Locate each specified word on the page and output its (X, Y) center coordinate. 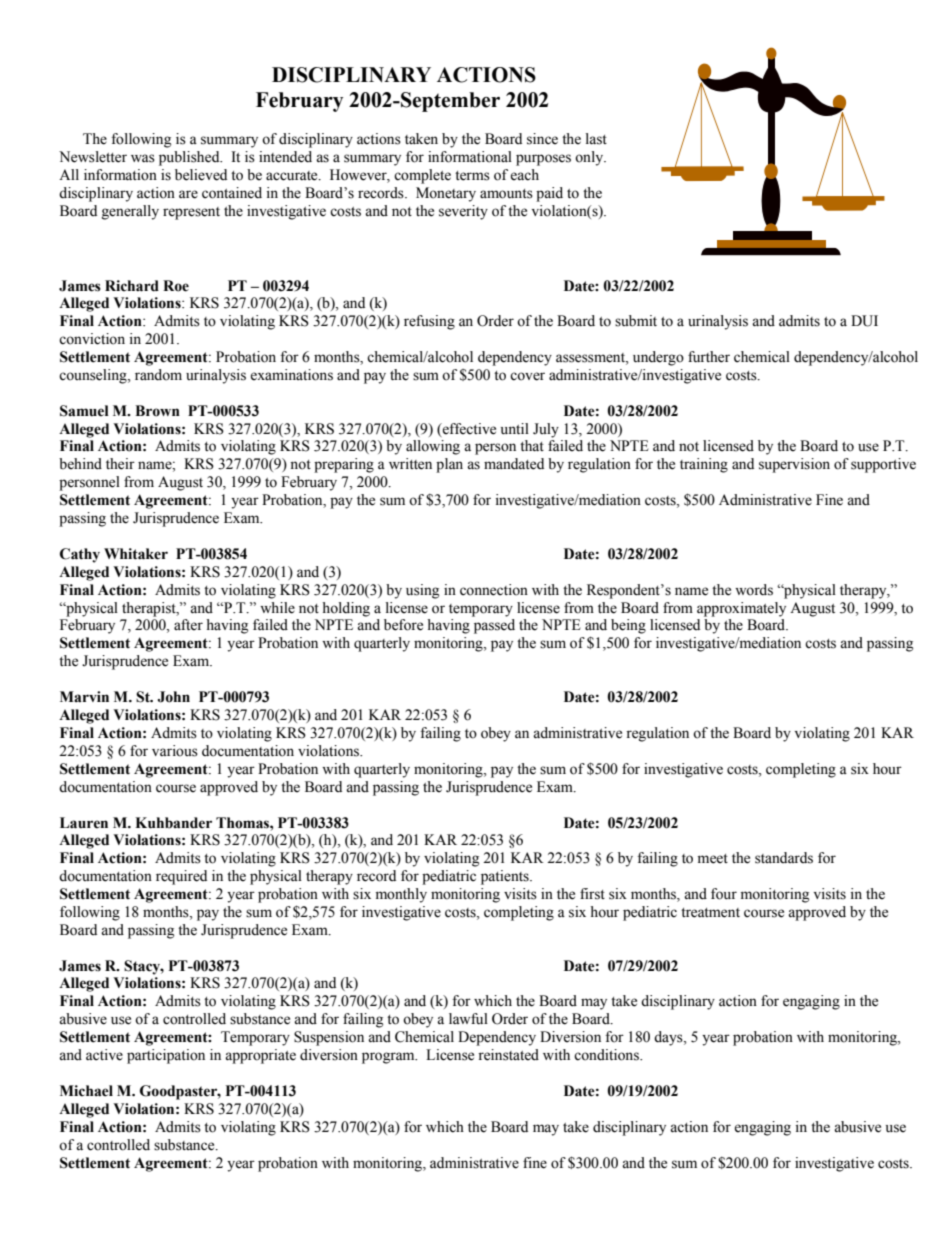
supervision (794, 465)
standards (784, 858)
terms (472, 176)
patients (506, 877)
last (596, 139)
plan (449, 465)
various (175, 751)
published (190, 158)
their (120, 464)
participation (166, 1056)
